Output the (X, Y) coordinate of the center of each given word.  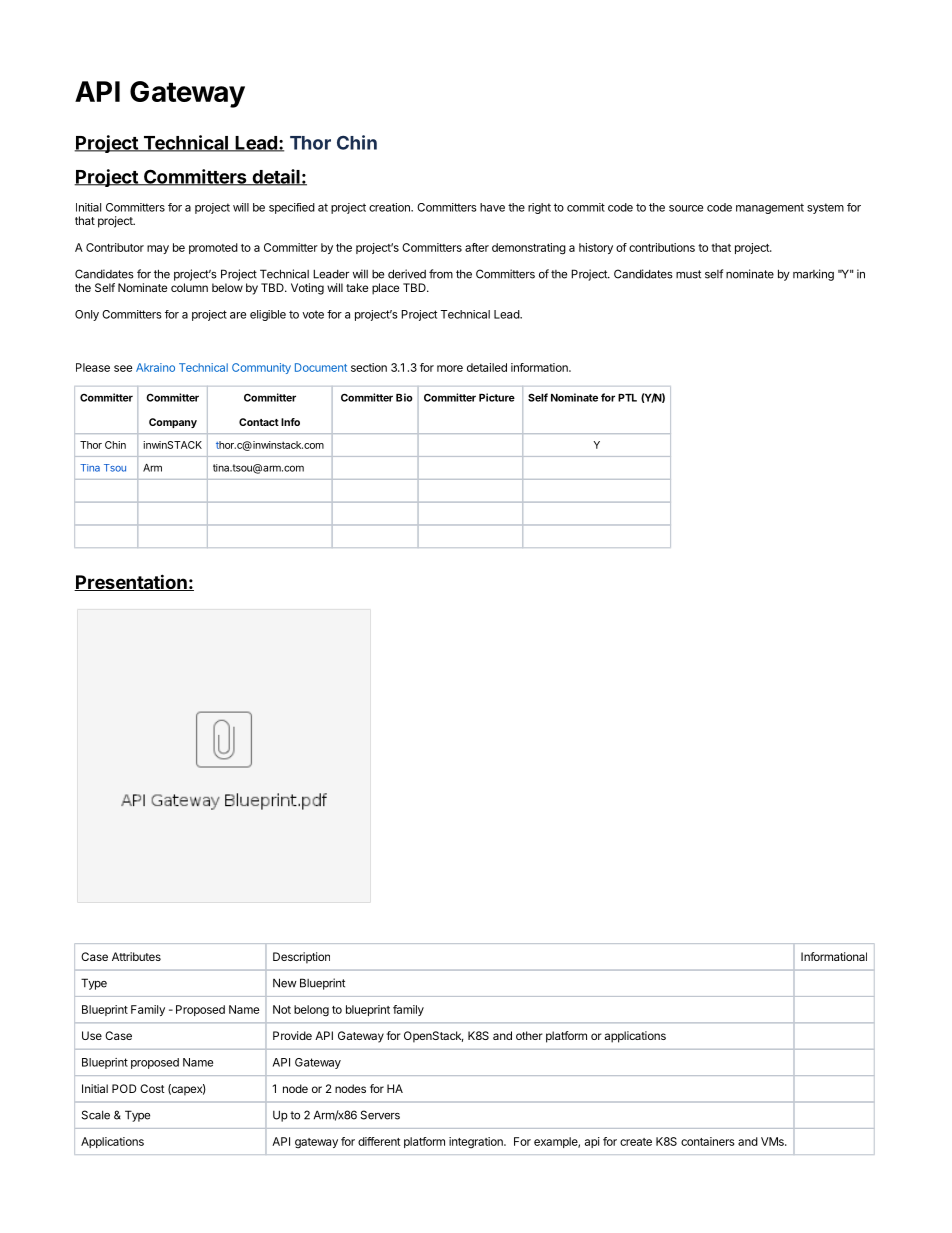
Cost (152, 1088)
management (770, 208)
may (158, 249)
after (477, 247)
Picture (497, 397)
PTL (627, 398)
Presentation (131, 582)
